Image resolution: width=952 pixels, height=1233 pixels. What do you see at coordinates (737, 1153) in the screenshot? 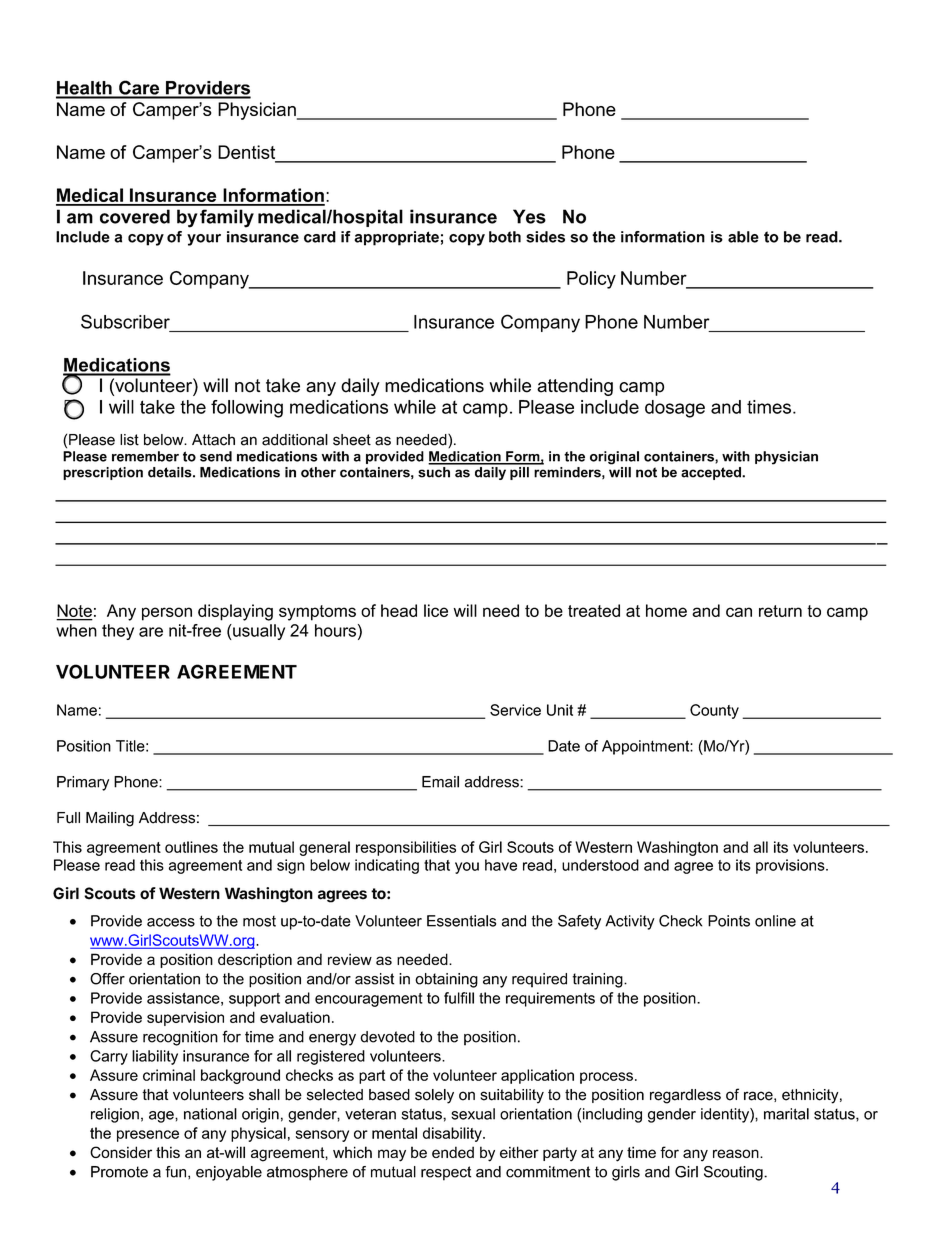
I see `reason` at bounding box center [737, 1153].
